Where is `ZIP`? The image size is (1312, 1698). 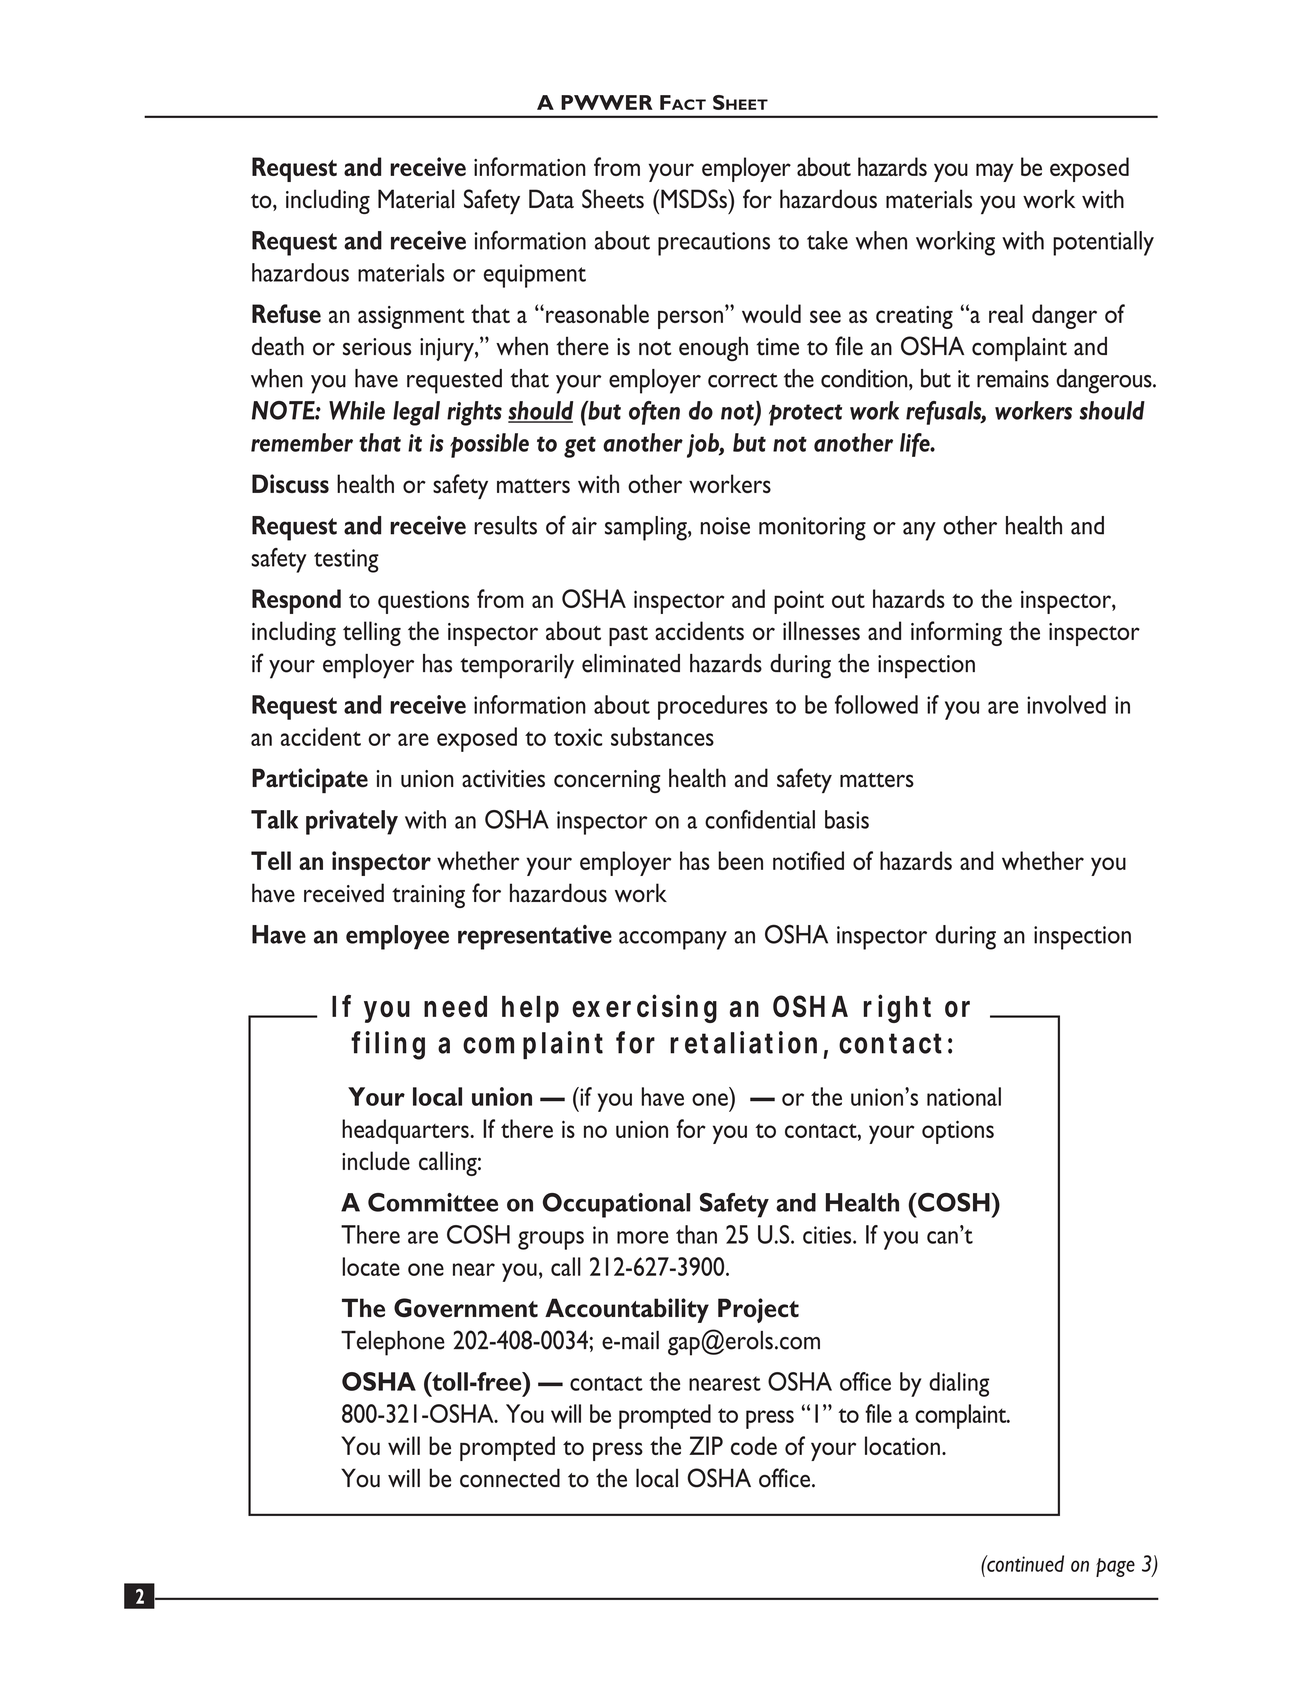 ZIP is located at coordinates (706, 1445).
